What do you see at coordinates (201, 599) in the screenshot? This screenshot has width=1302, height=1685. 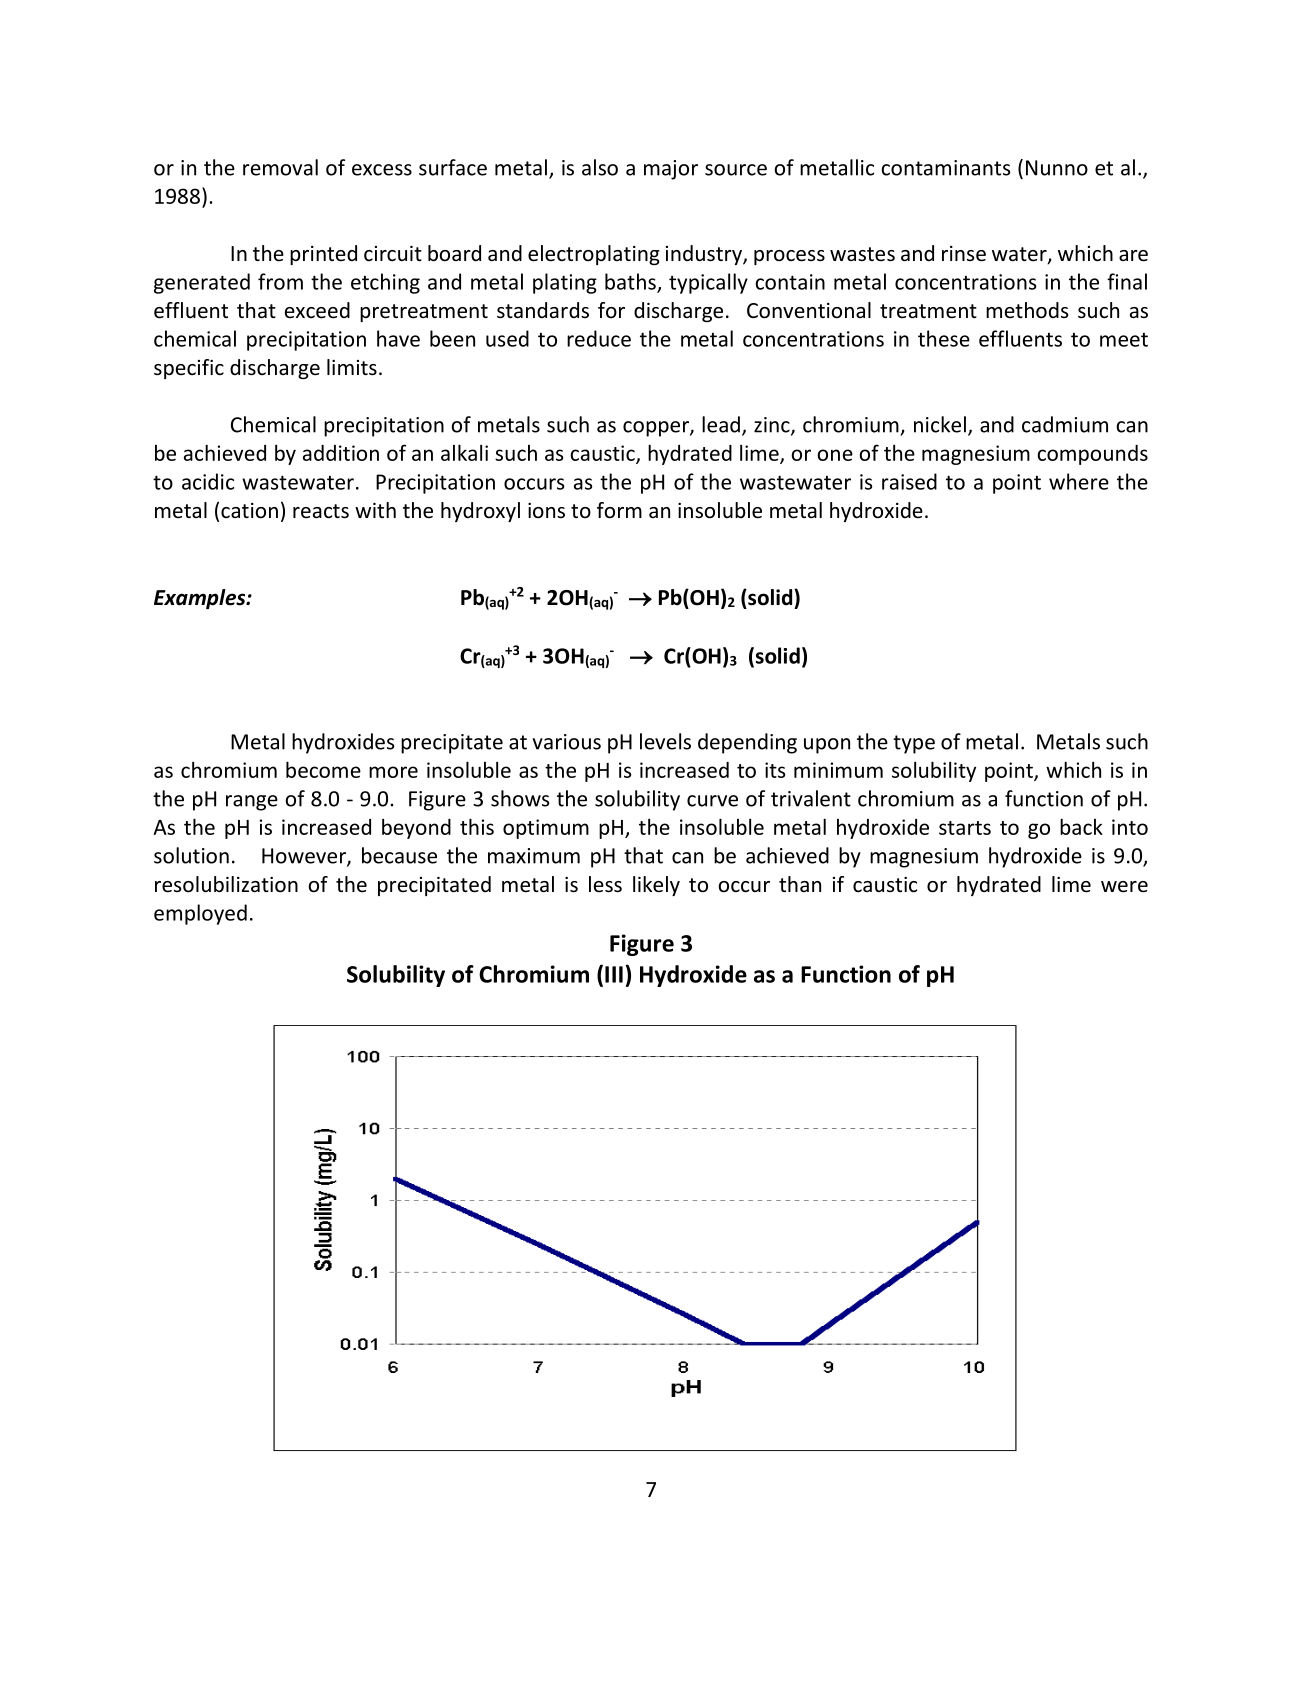 I see `Examples` at bounding box center [201, 599].
